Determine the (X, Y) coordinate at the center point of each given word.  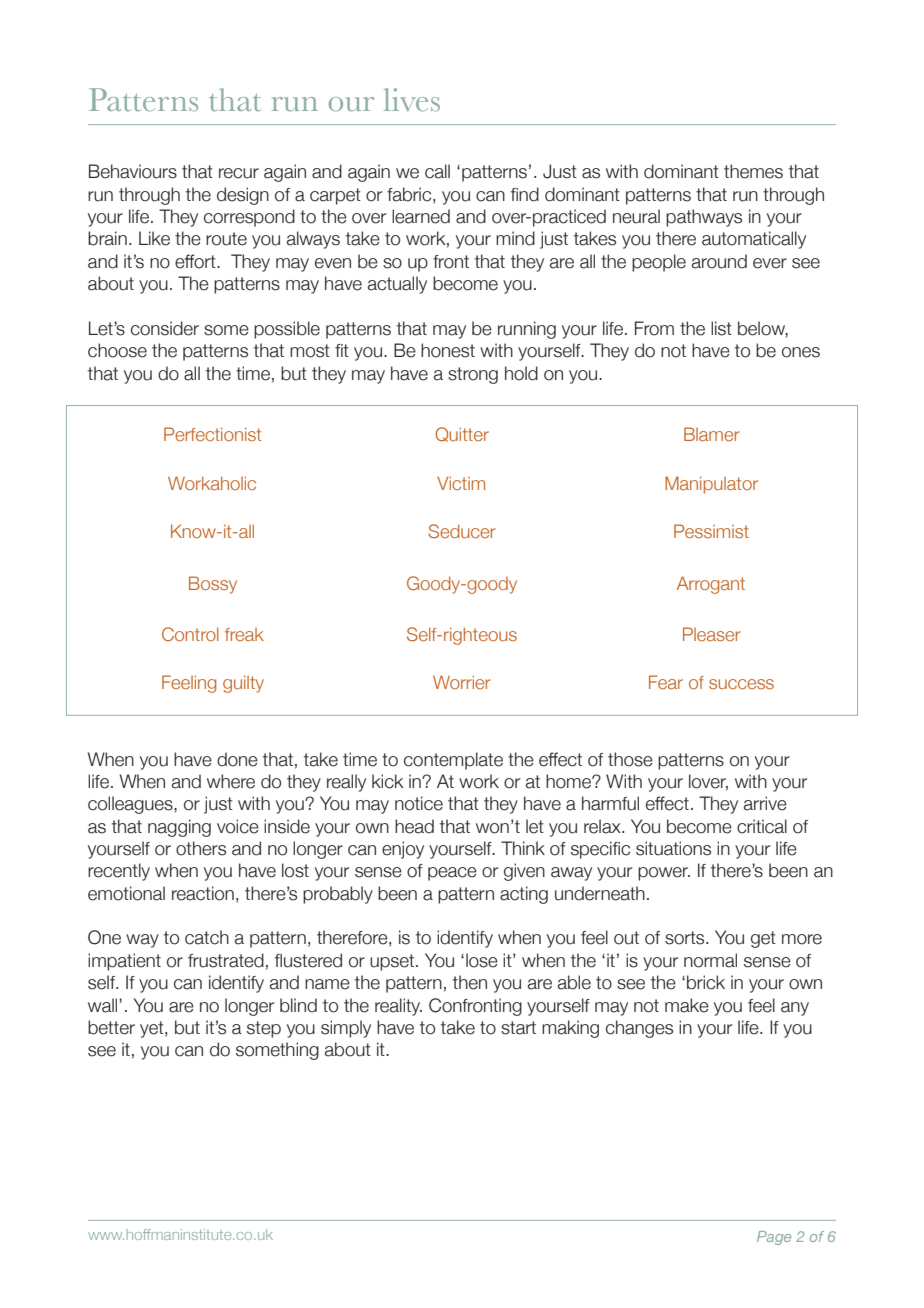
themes (753, 171)
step (264, 1029)
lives (411, 100)
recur (239, 173)
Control (190, 634)
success (741, 684)
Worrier (462, 682)
